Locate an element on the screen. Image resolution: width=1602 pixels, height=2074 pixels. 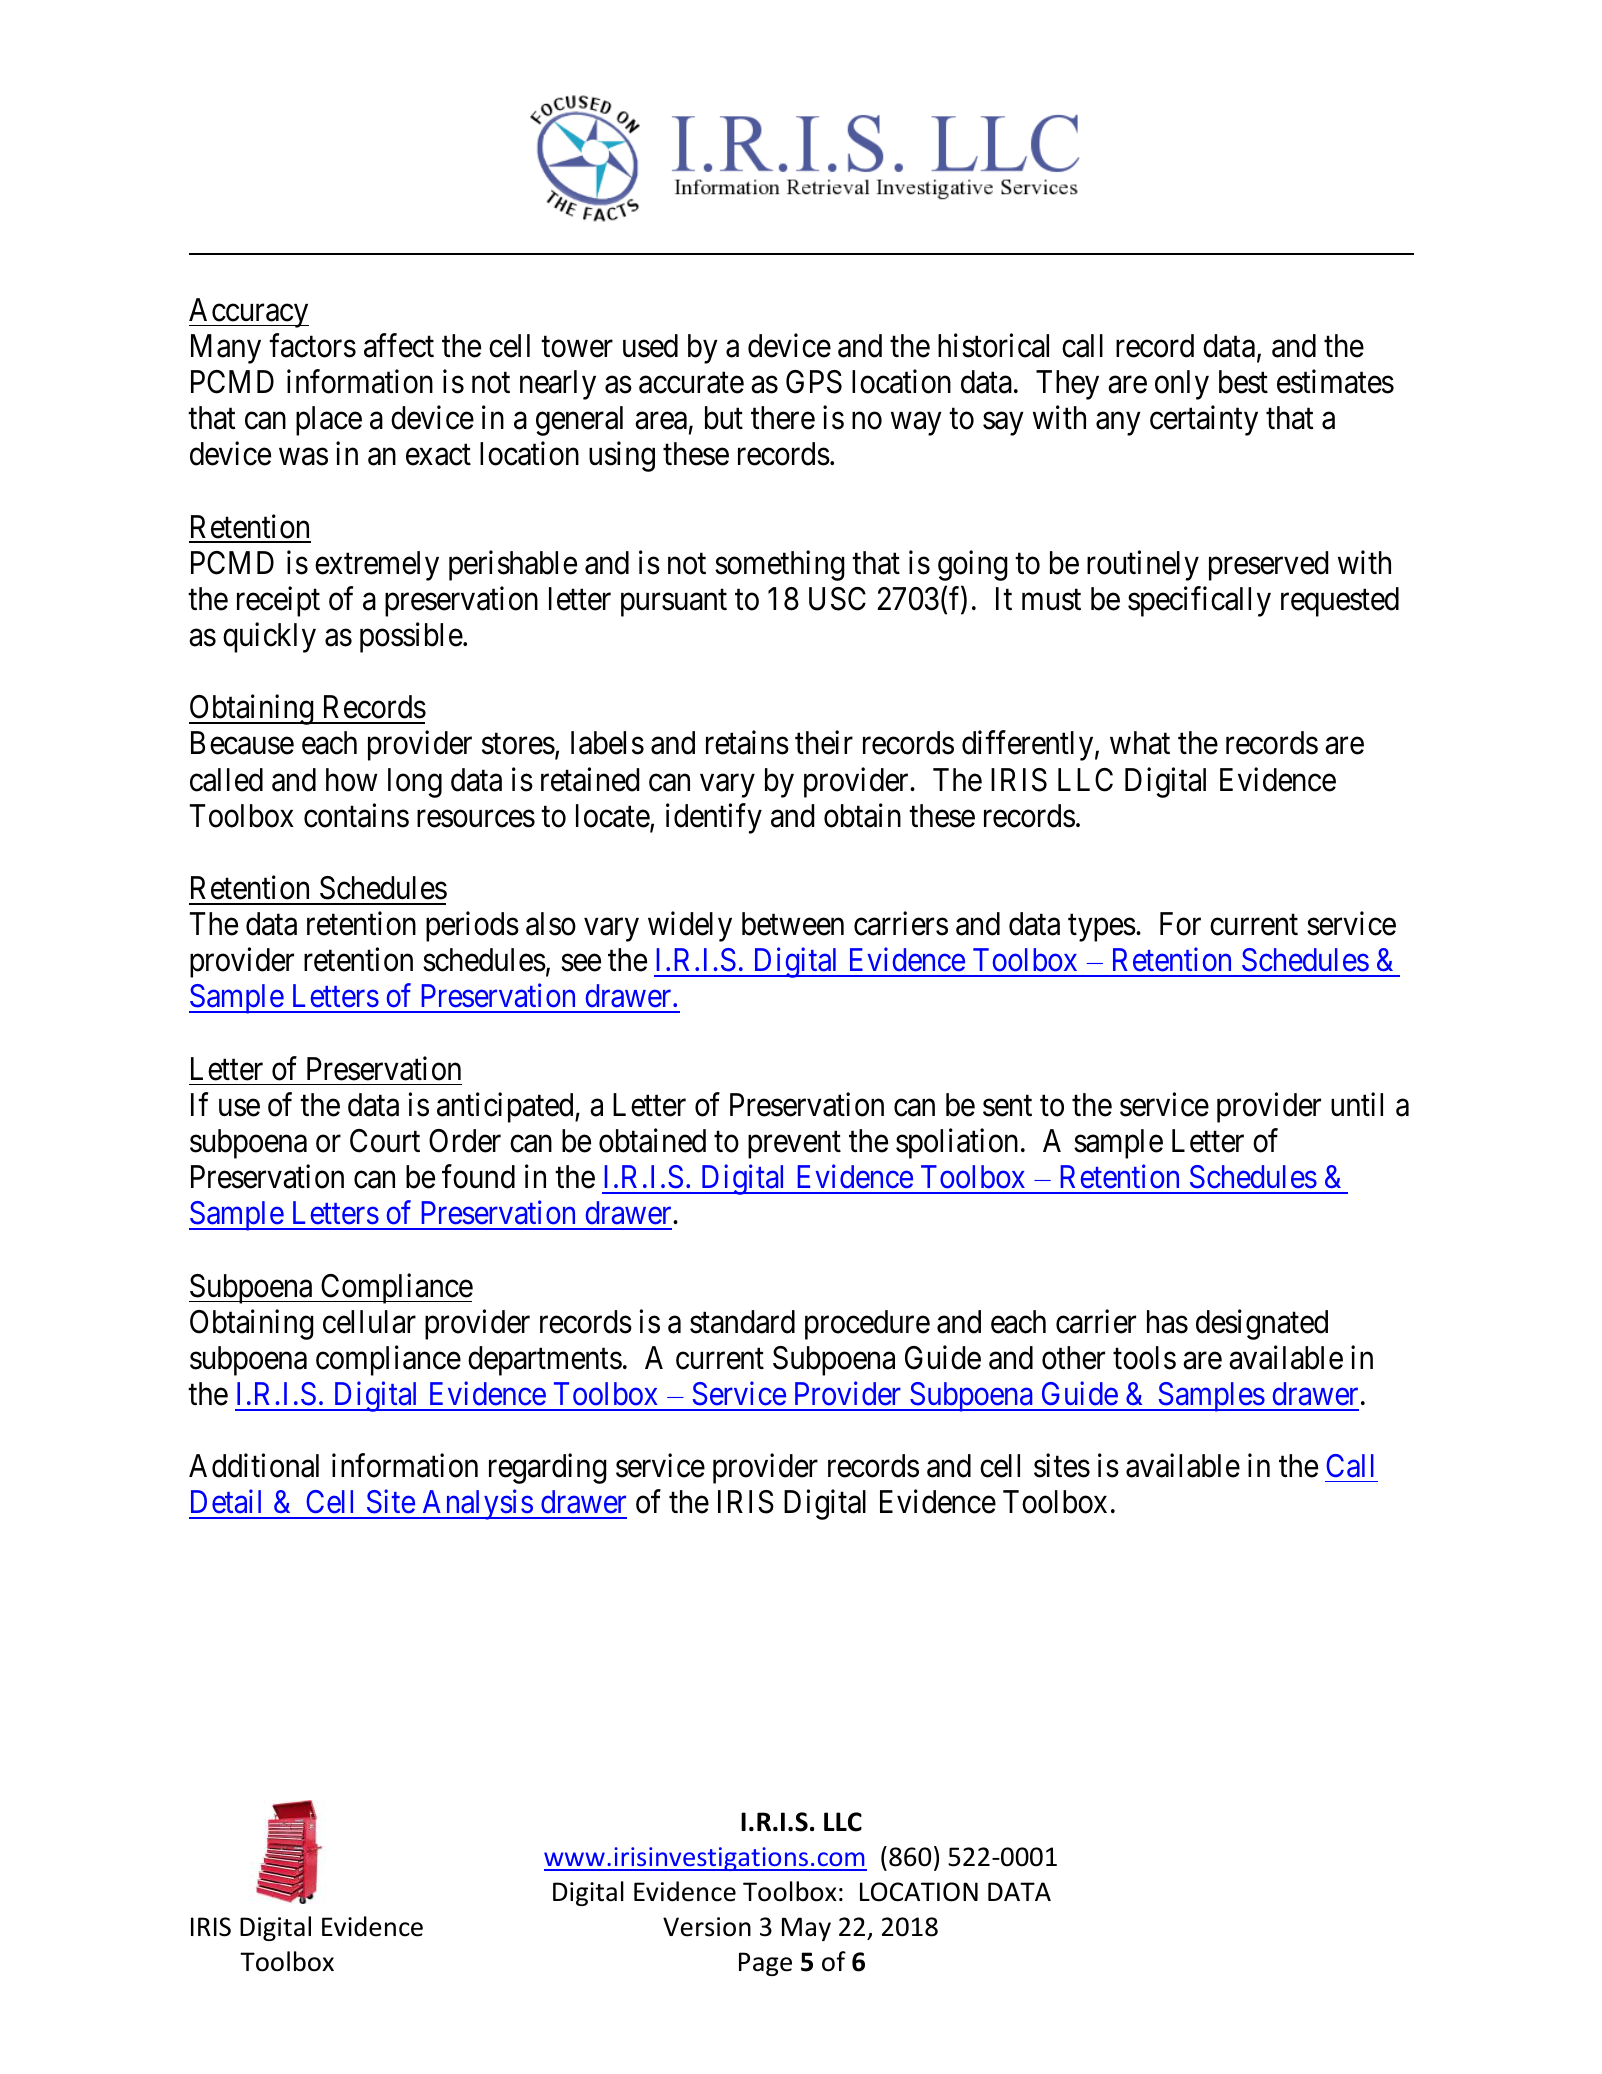
how is located at coordinates (352, 780).
